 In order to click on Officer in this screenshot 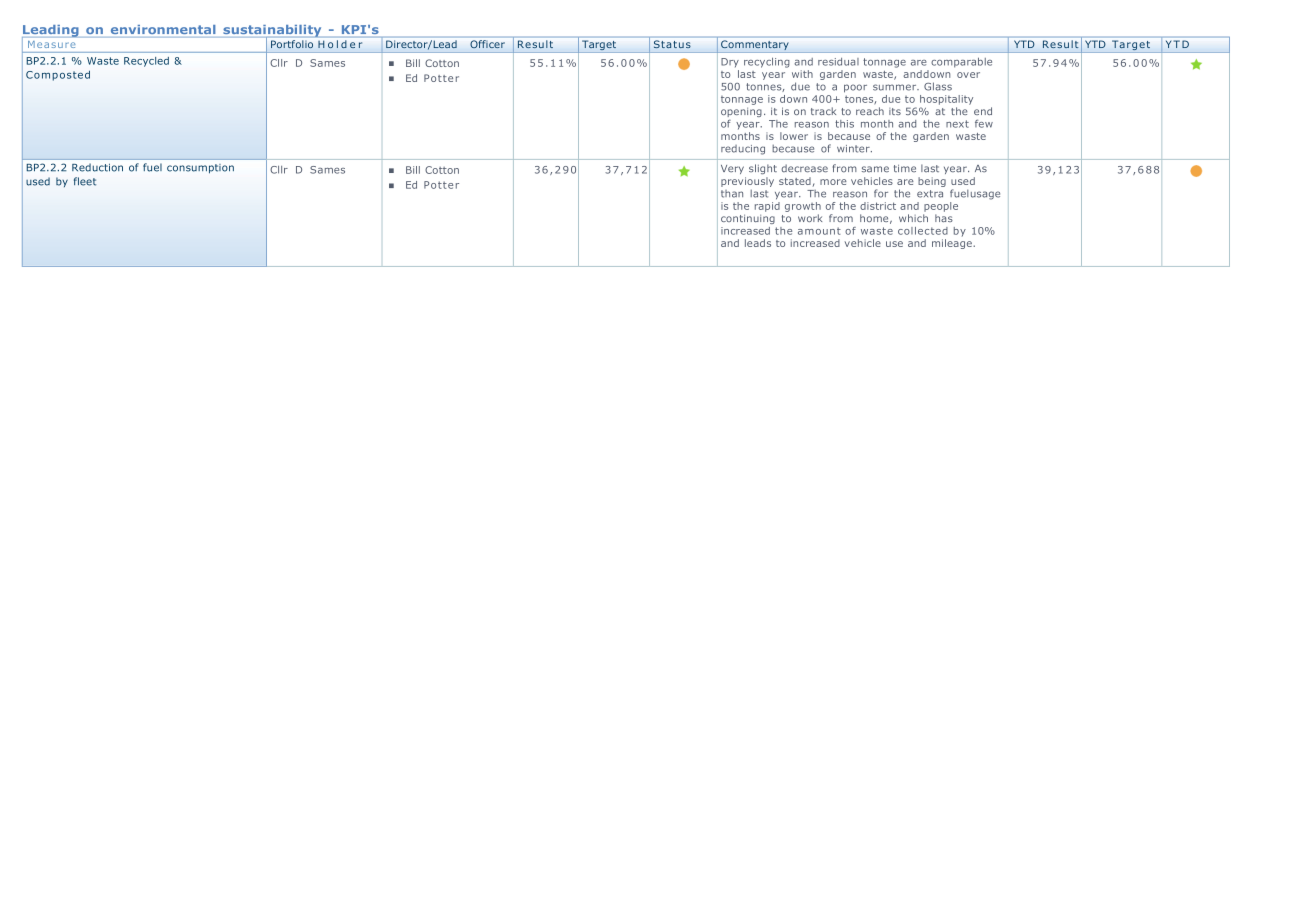, I will do `click(487, 44)`.
